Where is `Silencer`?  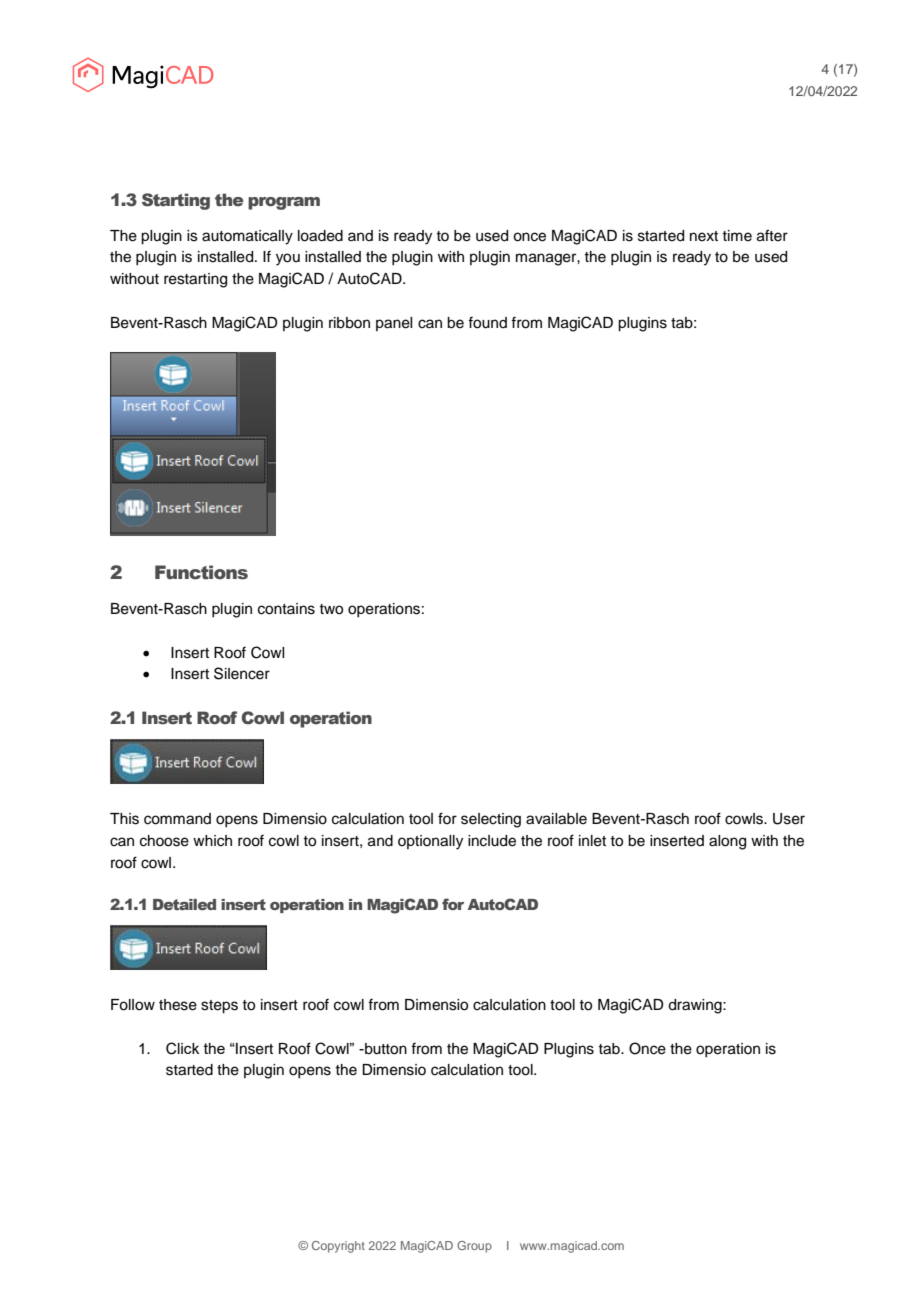
Silencer is located at coordinates (242, 673).
